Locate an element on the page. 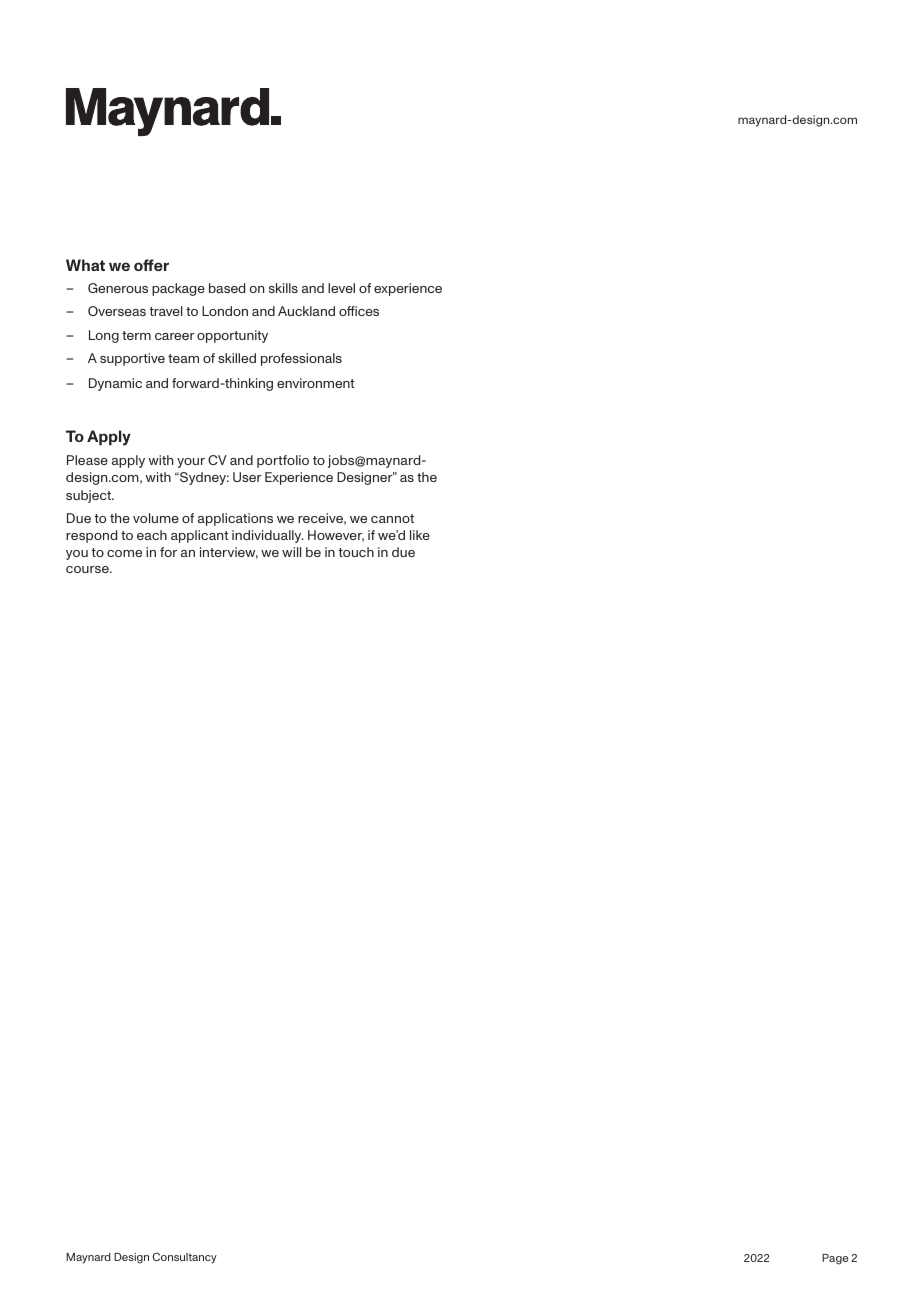 This document has height=1308, width=924. applications is located at coordinates (235, 519).
